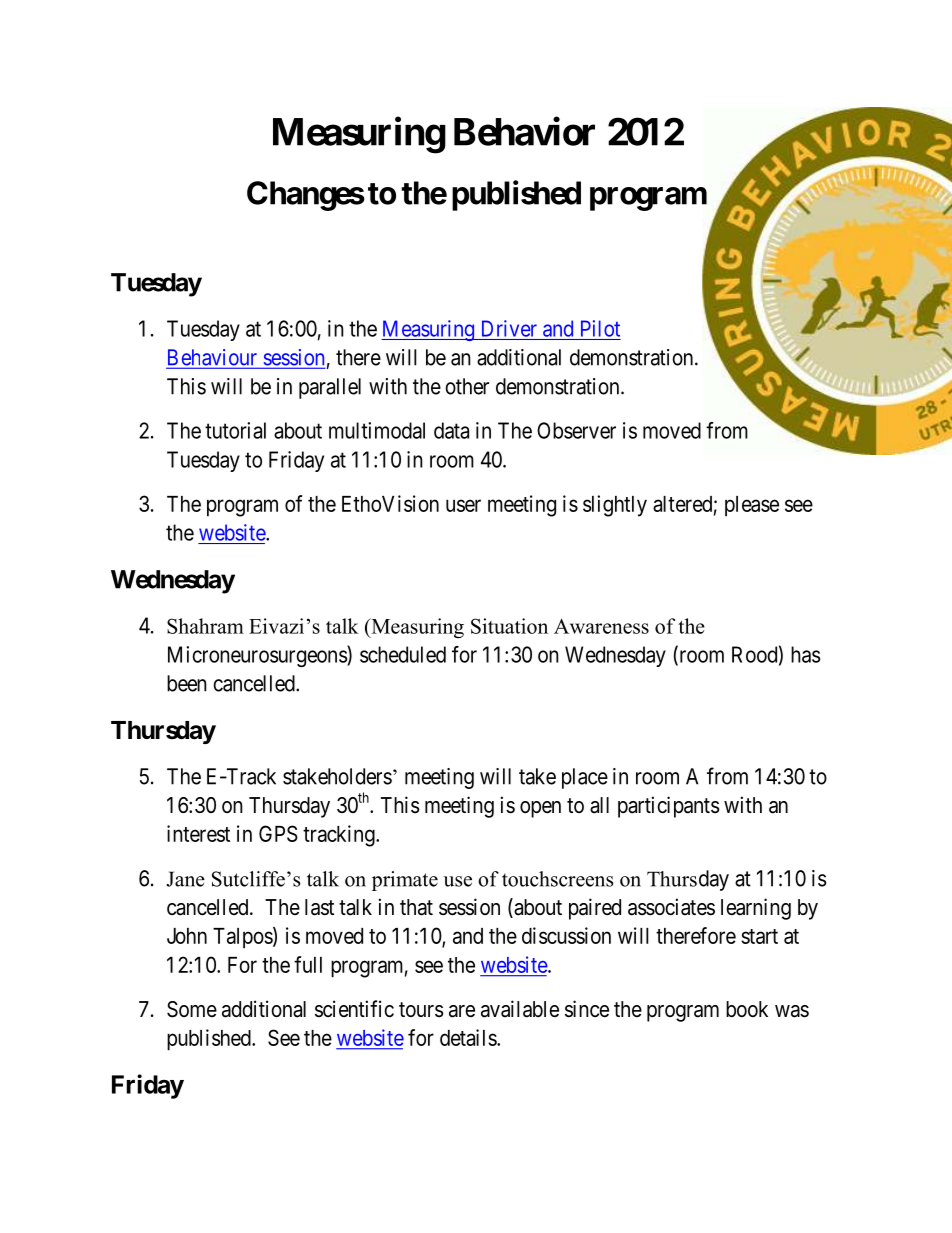 This image has width=952, height=1233. What do you see at coordinates (187, 683) in the image?
I see `been` at bounding box center [187, 683].
